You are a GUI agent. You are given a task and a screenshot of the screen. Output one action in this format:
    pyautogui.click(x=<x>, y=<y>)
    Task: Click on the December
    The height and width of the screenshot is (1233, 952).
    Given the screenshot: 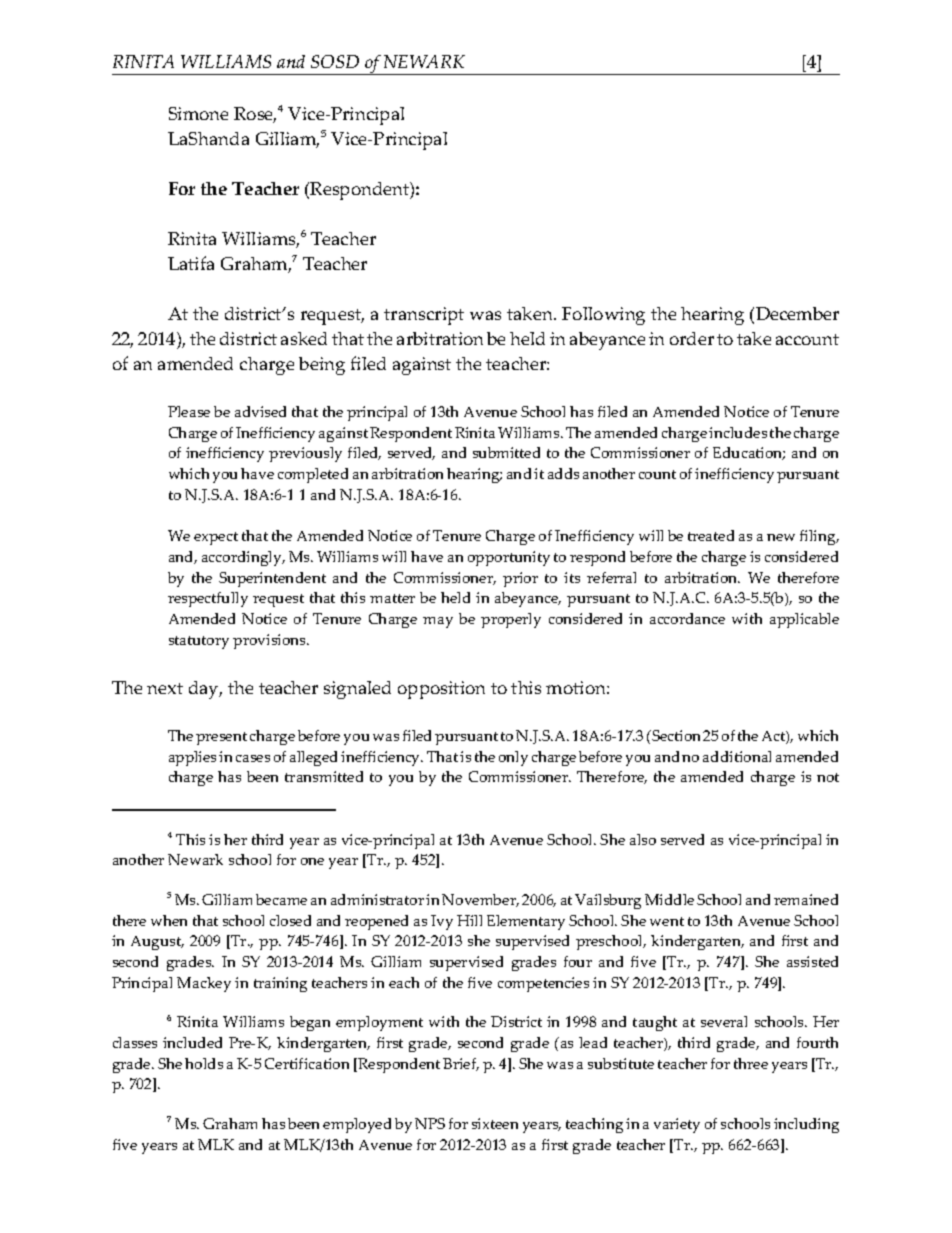 What is the action you would take?
    pyautogui.click(x=797, y=313)
